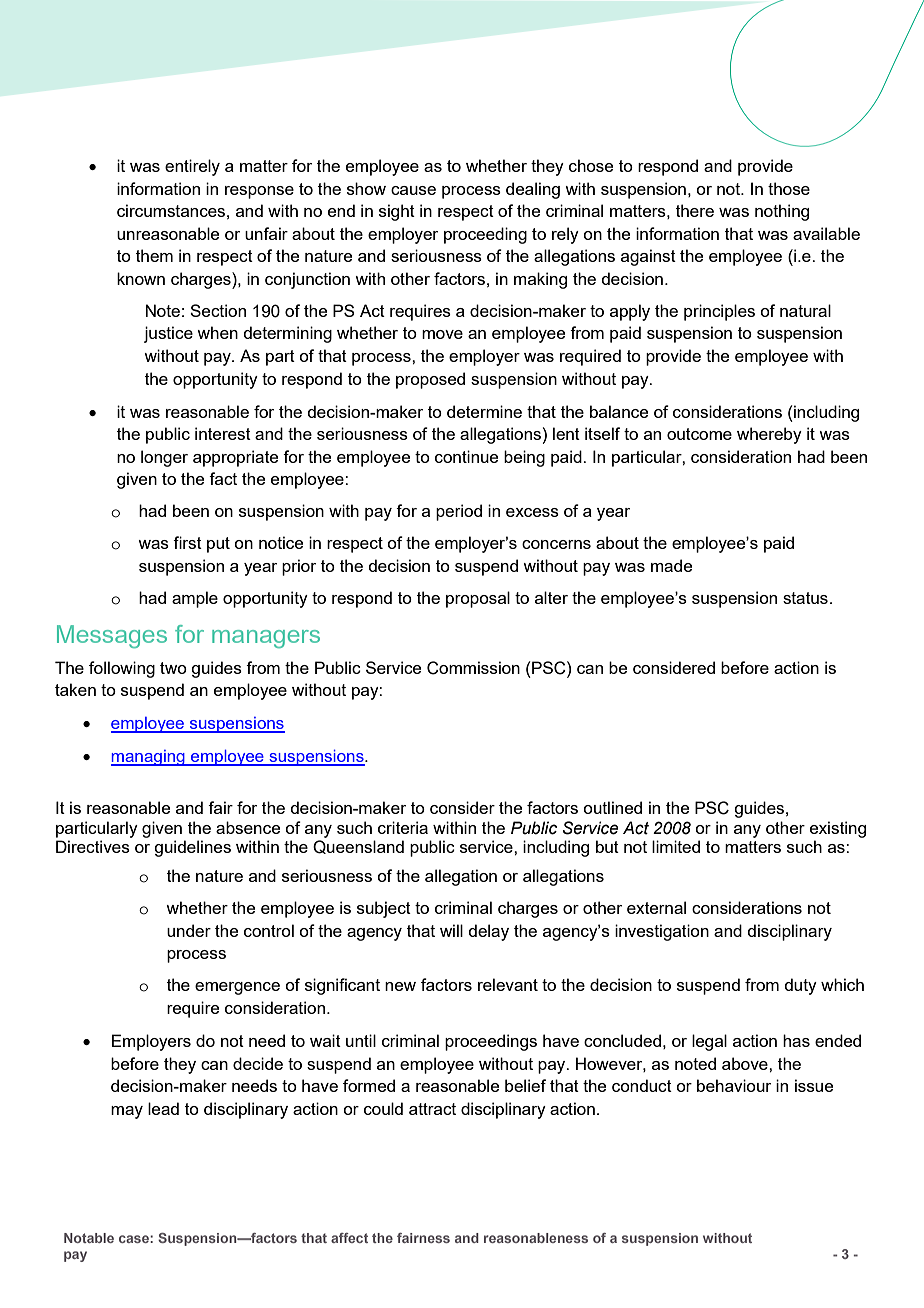  Describe the element at coordinates (478, 599) in the page. I see `proposal` at that location.
